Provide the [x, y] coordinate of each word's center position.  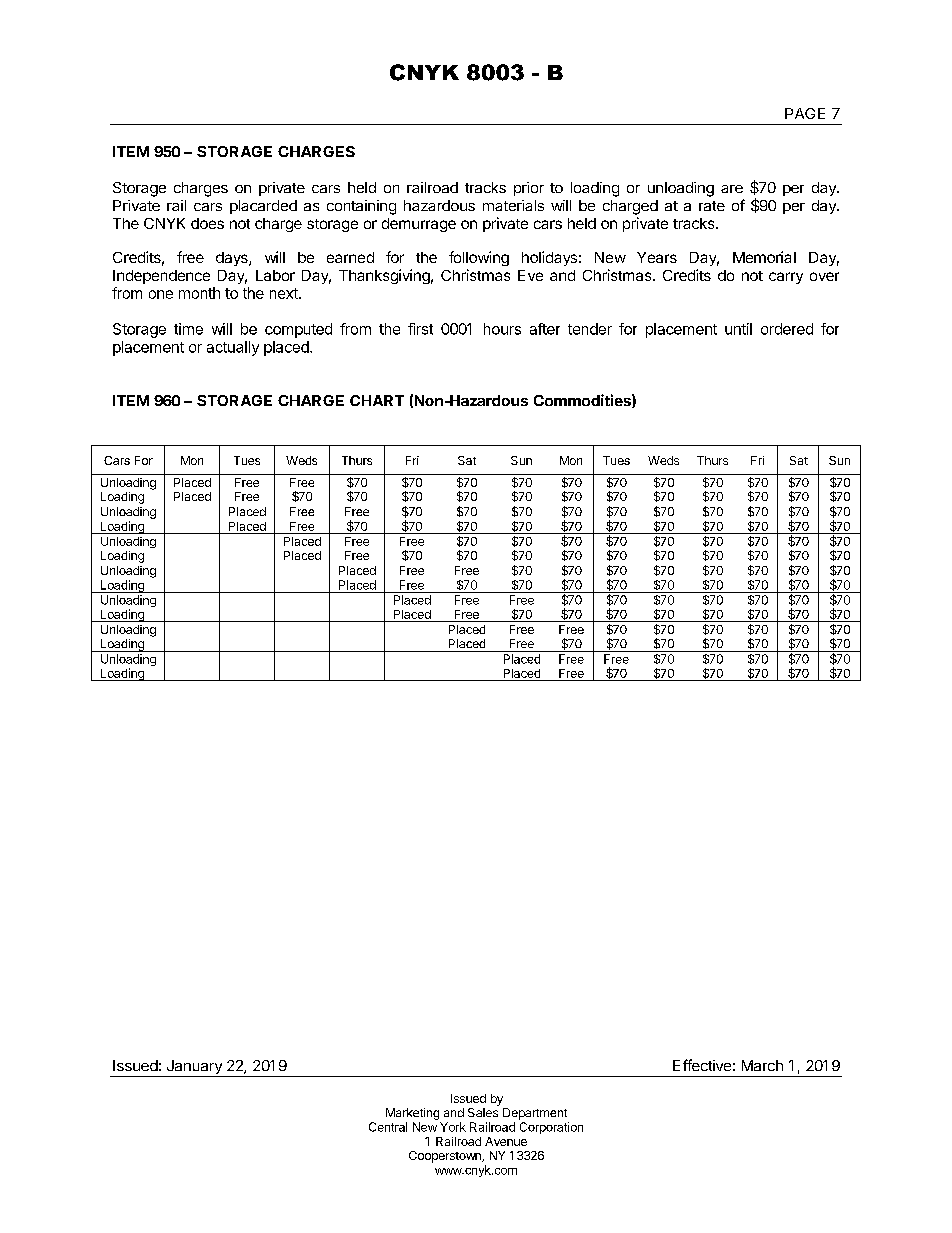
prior [529, 189]
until [738, 329]
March [762, 1065]
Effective [702, 1065]
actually [233, 348]
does [207, 223]
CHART [377, 400]
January [194, 1068]
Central [388, 1127]
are [732, 189]
